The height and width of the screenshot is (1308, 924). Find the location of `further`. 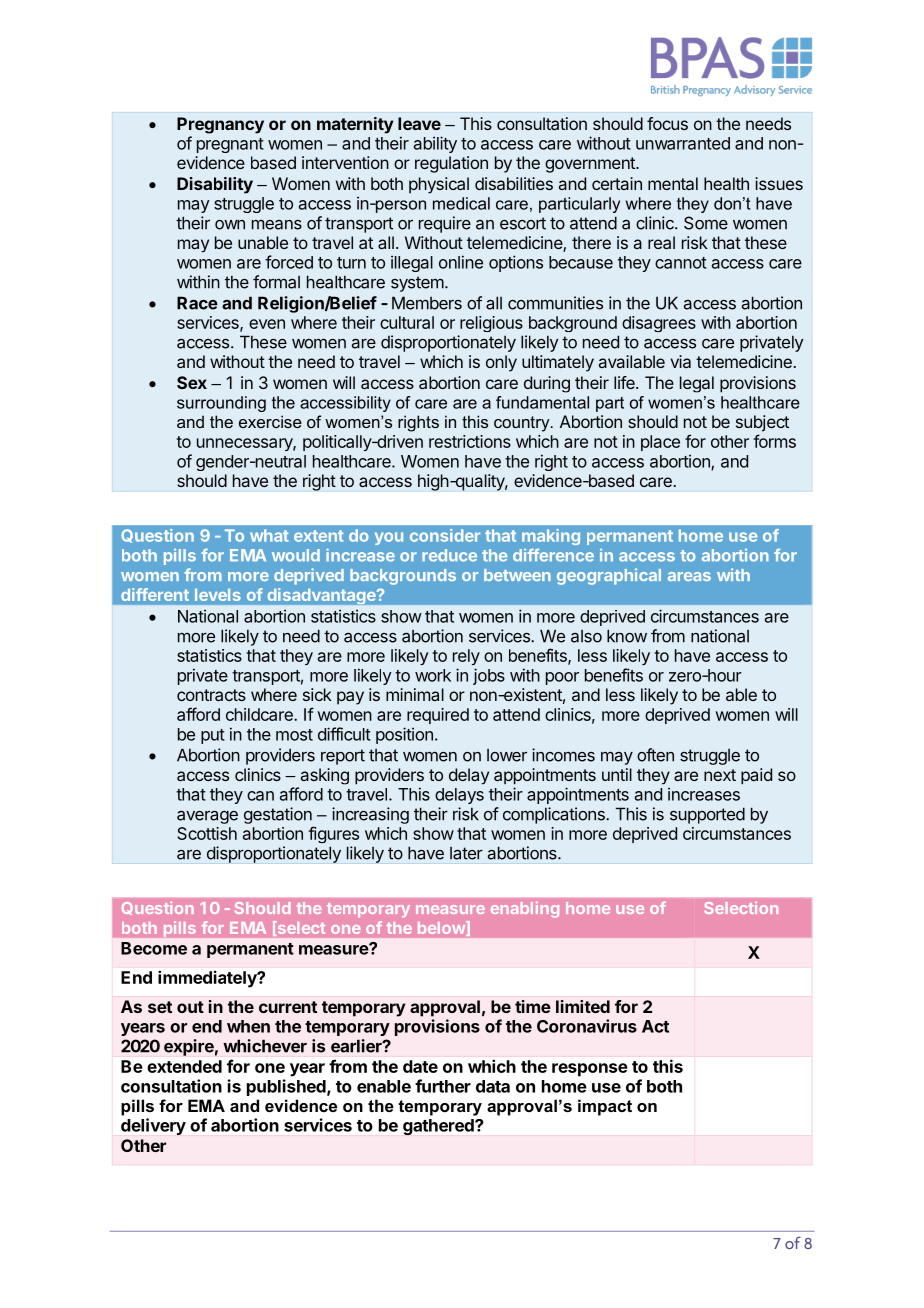

further is located at coordinates (443, 1086).
